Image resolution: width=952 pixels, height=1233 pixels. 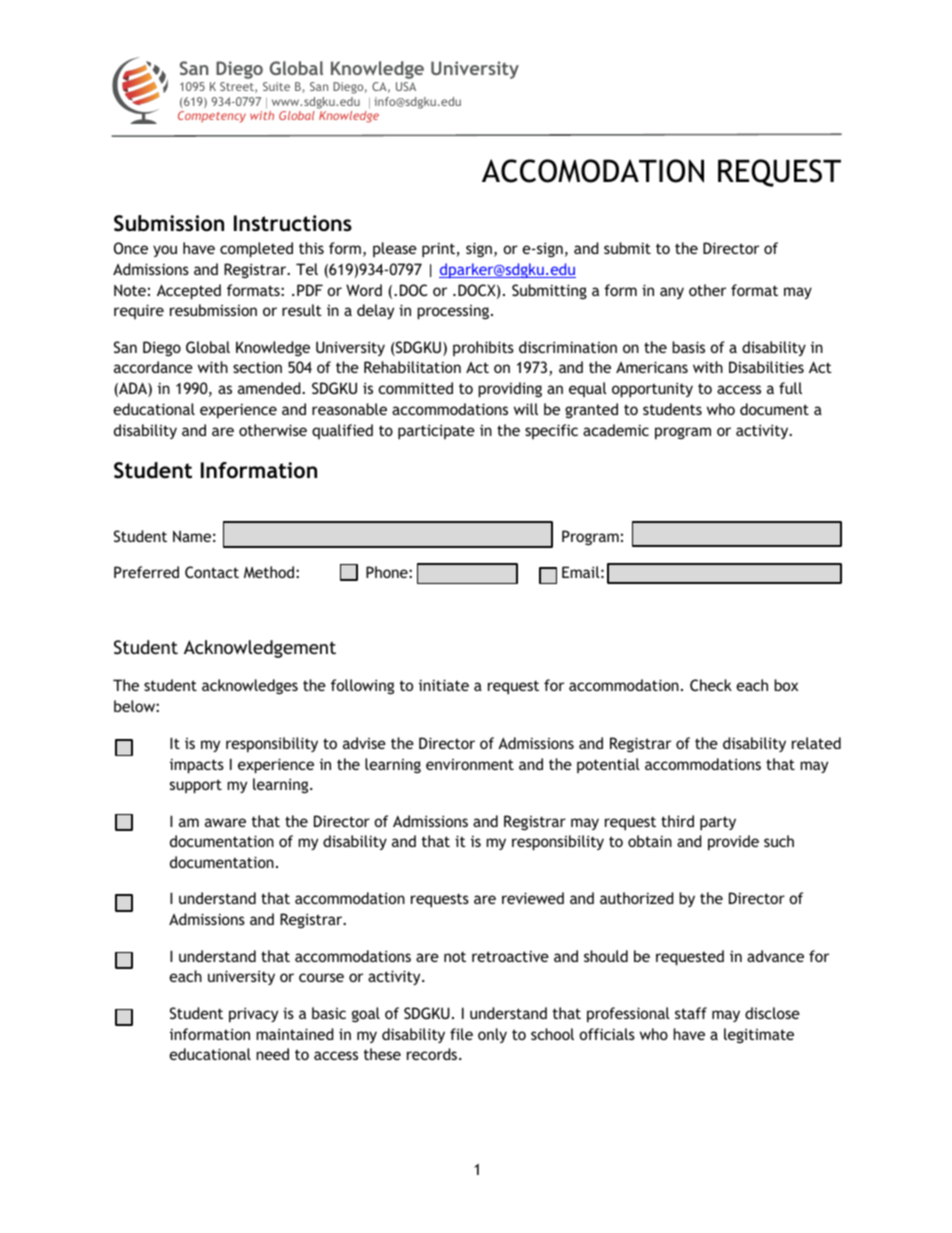 What do you see at coordinates (257, 367) in the image?
I see `section` at bounding box center [257, 367].
